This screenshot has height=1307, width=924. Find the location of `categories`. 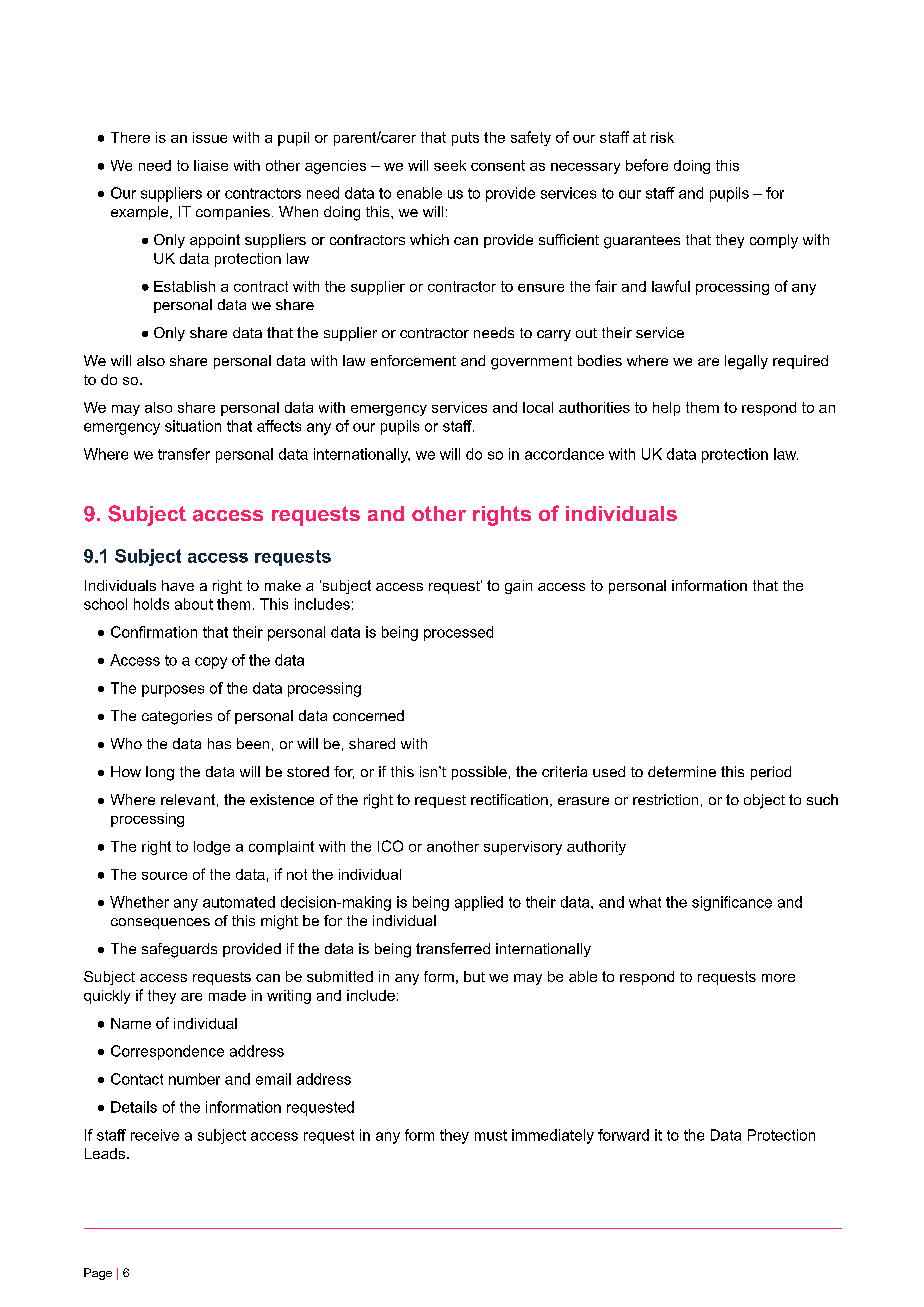

categories is located at coordinates (177, 717).
